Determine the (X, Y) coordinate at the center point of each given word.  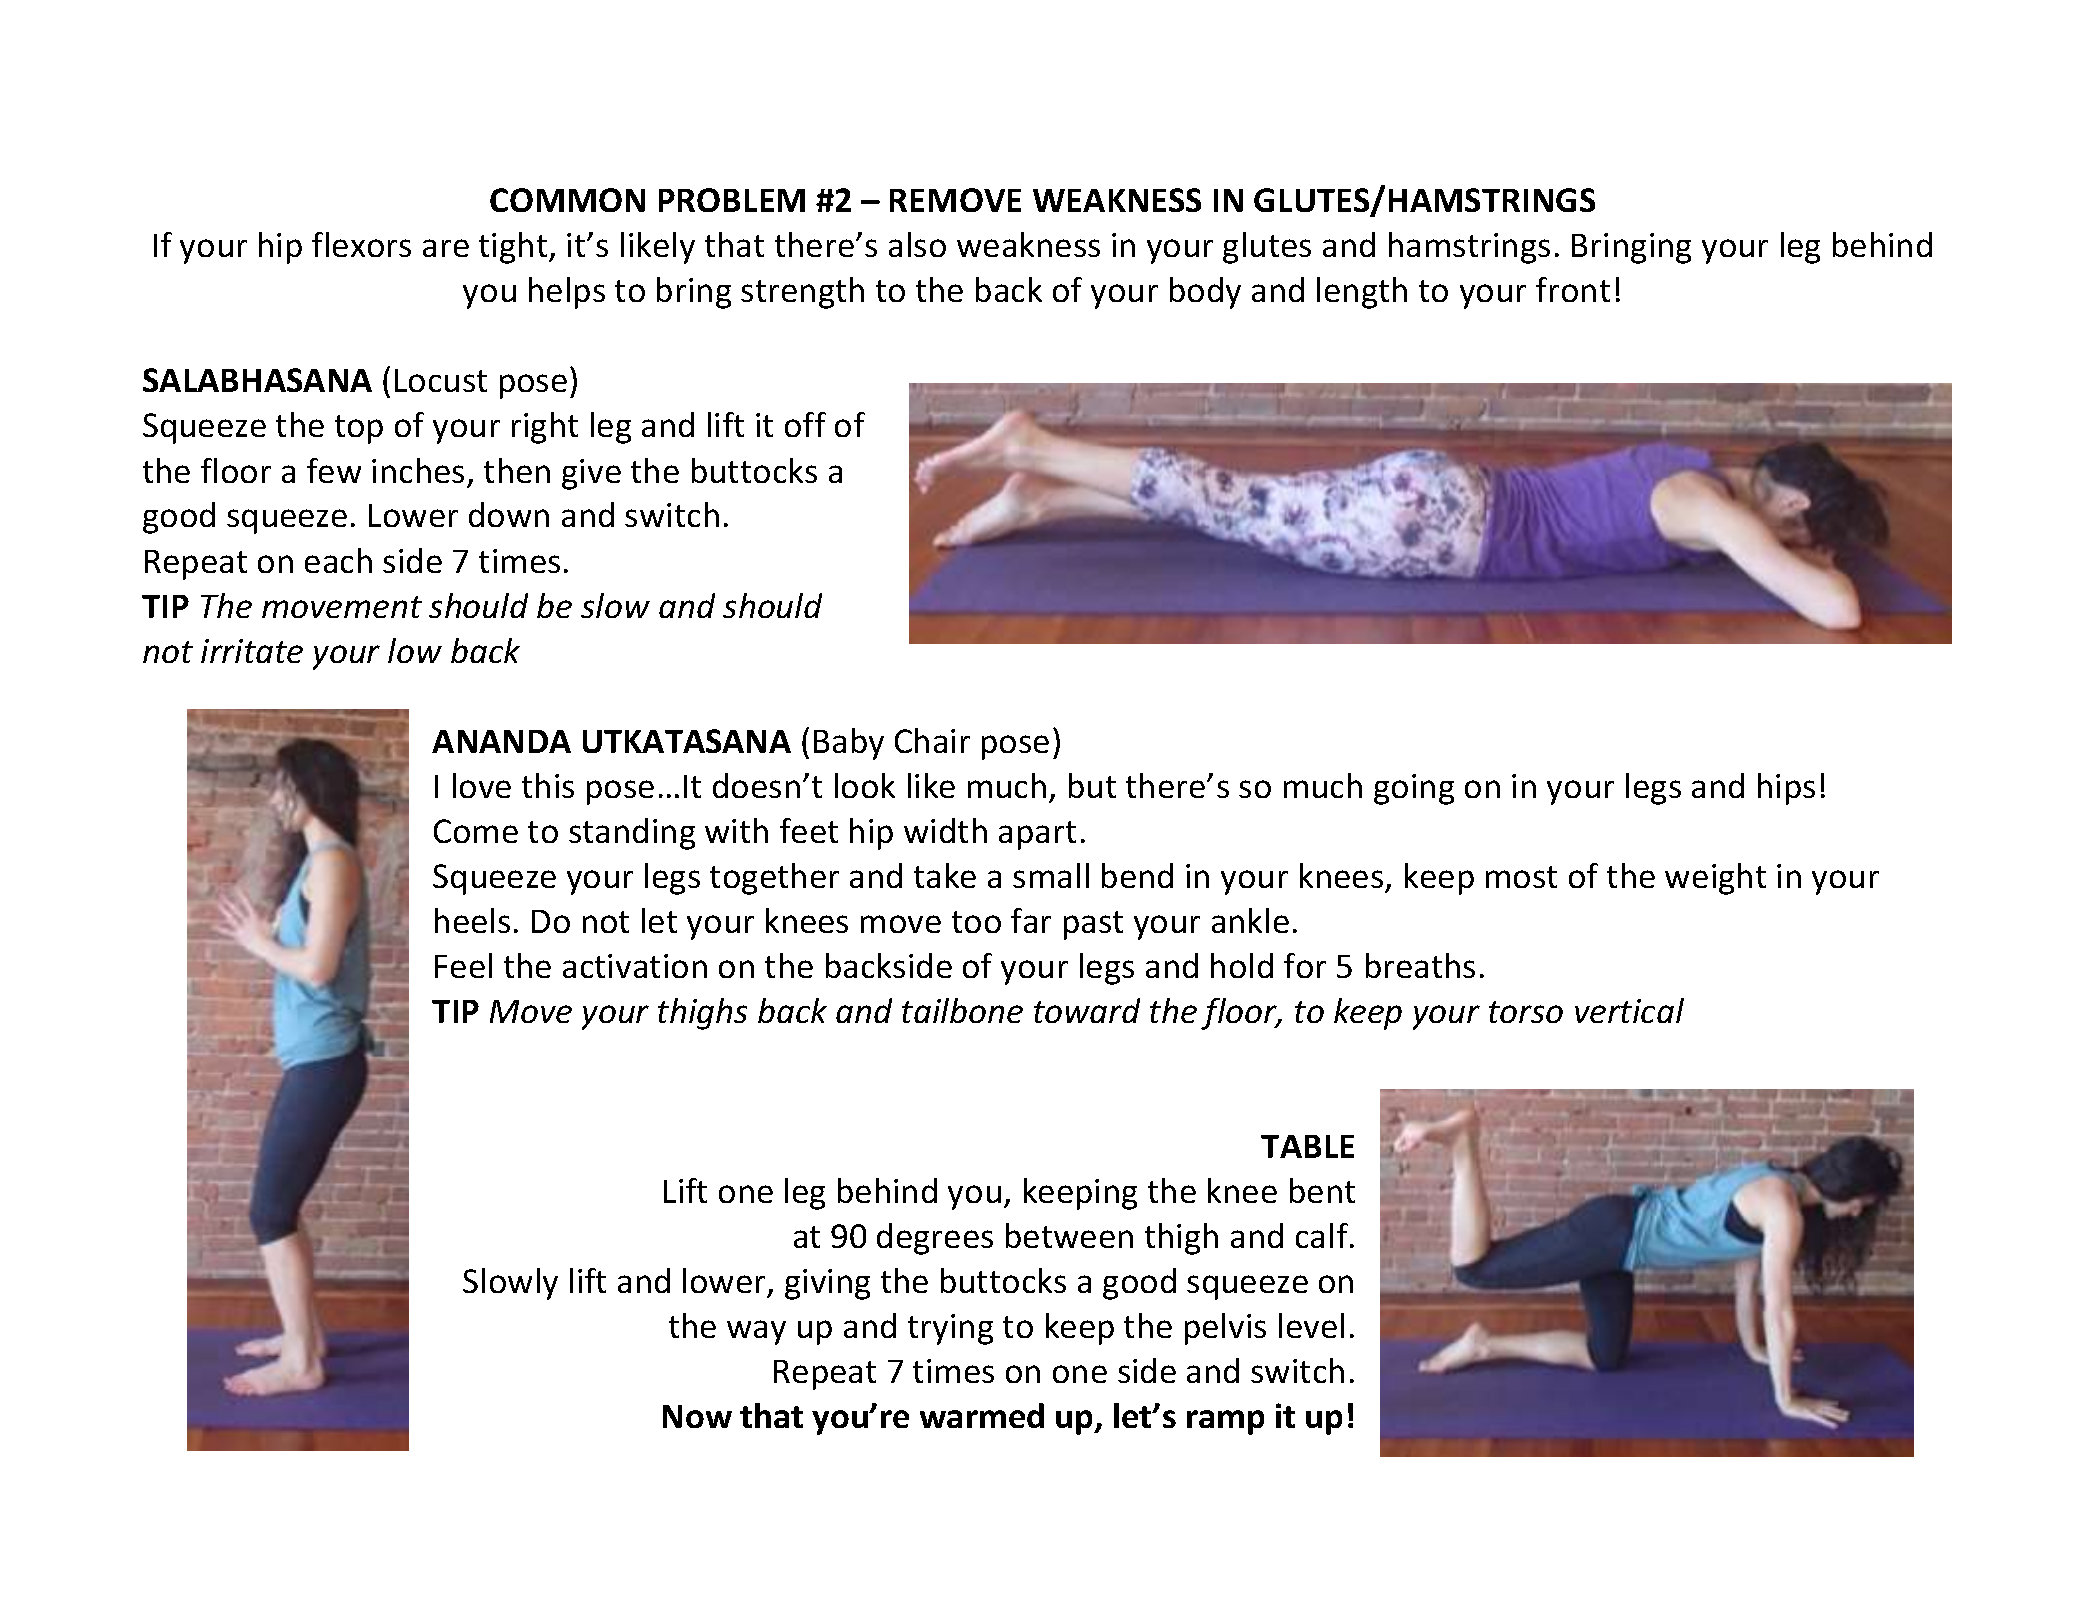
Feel (463, 965)
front (1573, 289)
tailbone (962, 1010)
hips (1786, 789)
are (446, 248)
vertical (1629, 1010)
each (338, 560)
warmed (982, 1415)
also (917, 244)
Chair (932, 740)
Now (697, 1416)
